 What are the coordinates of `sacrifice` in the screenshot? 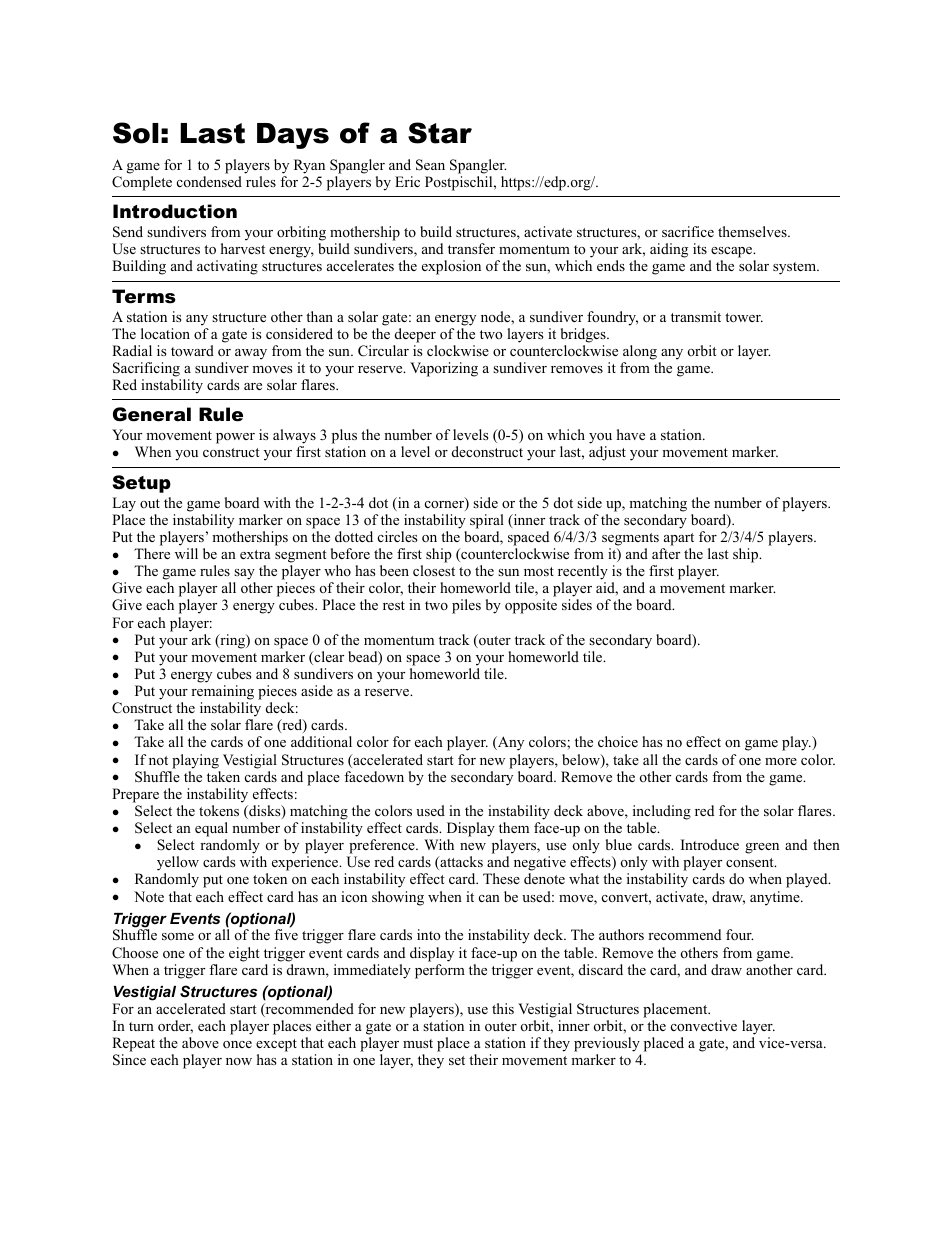 It's located at (688, 231).
